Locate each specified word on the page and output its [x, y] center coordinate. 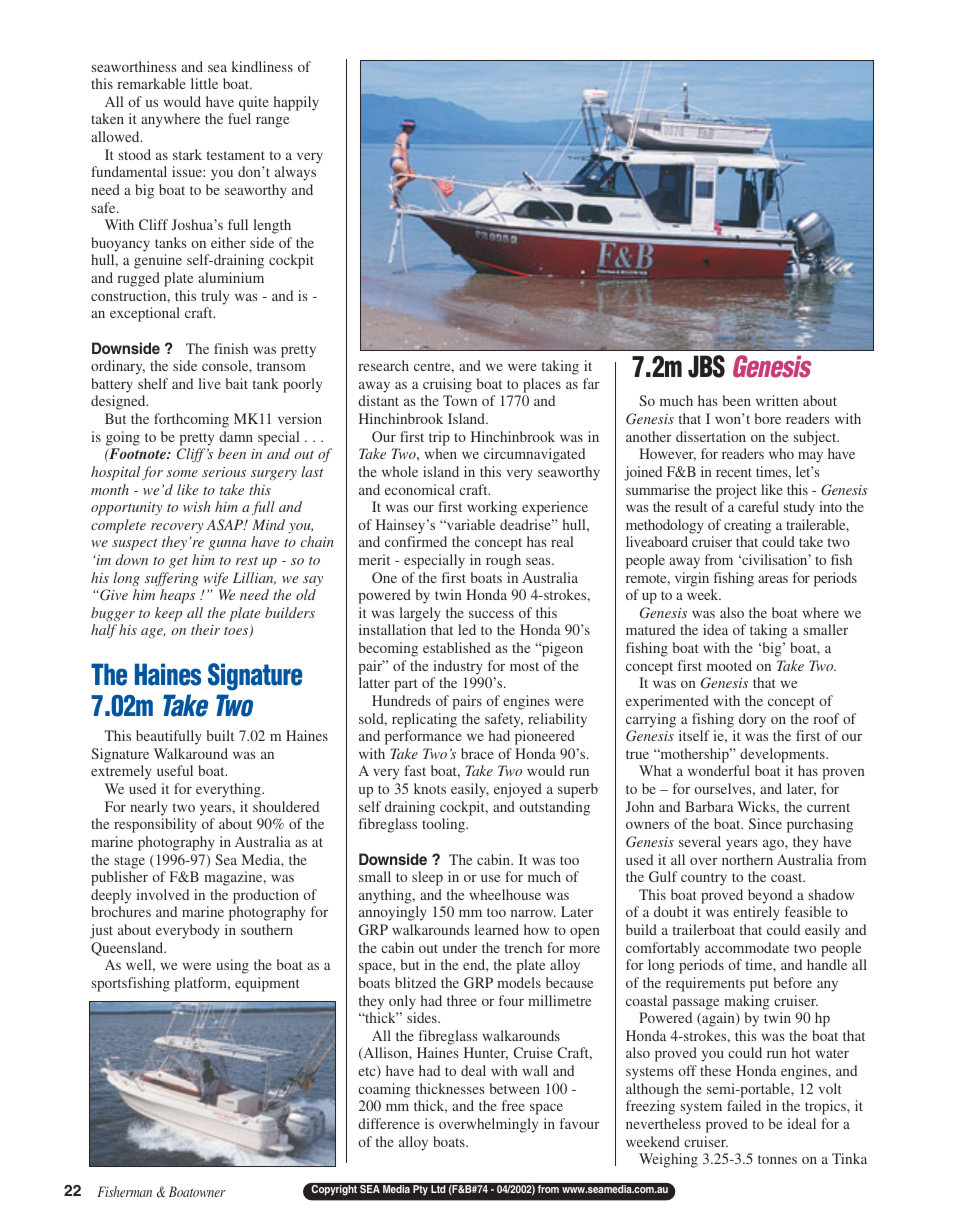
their [205, 629]
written [777, 400]
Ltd [438, 1189]
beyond [770, 896]
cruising [447, 385]
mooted [729, 665]
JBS [706, 366]
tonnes [777, 1159]
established [457, 647]
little [204, 83]
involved [162, 894]
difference [389, 1123]
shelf [153, 383]
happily [296, 103]
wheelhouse [505, 894]
